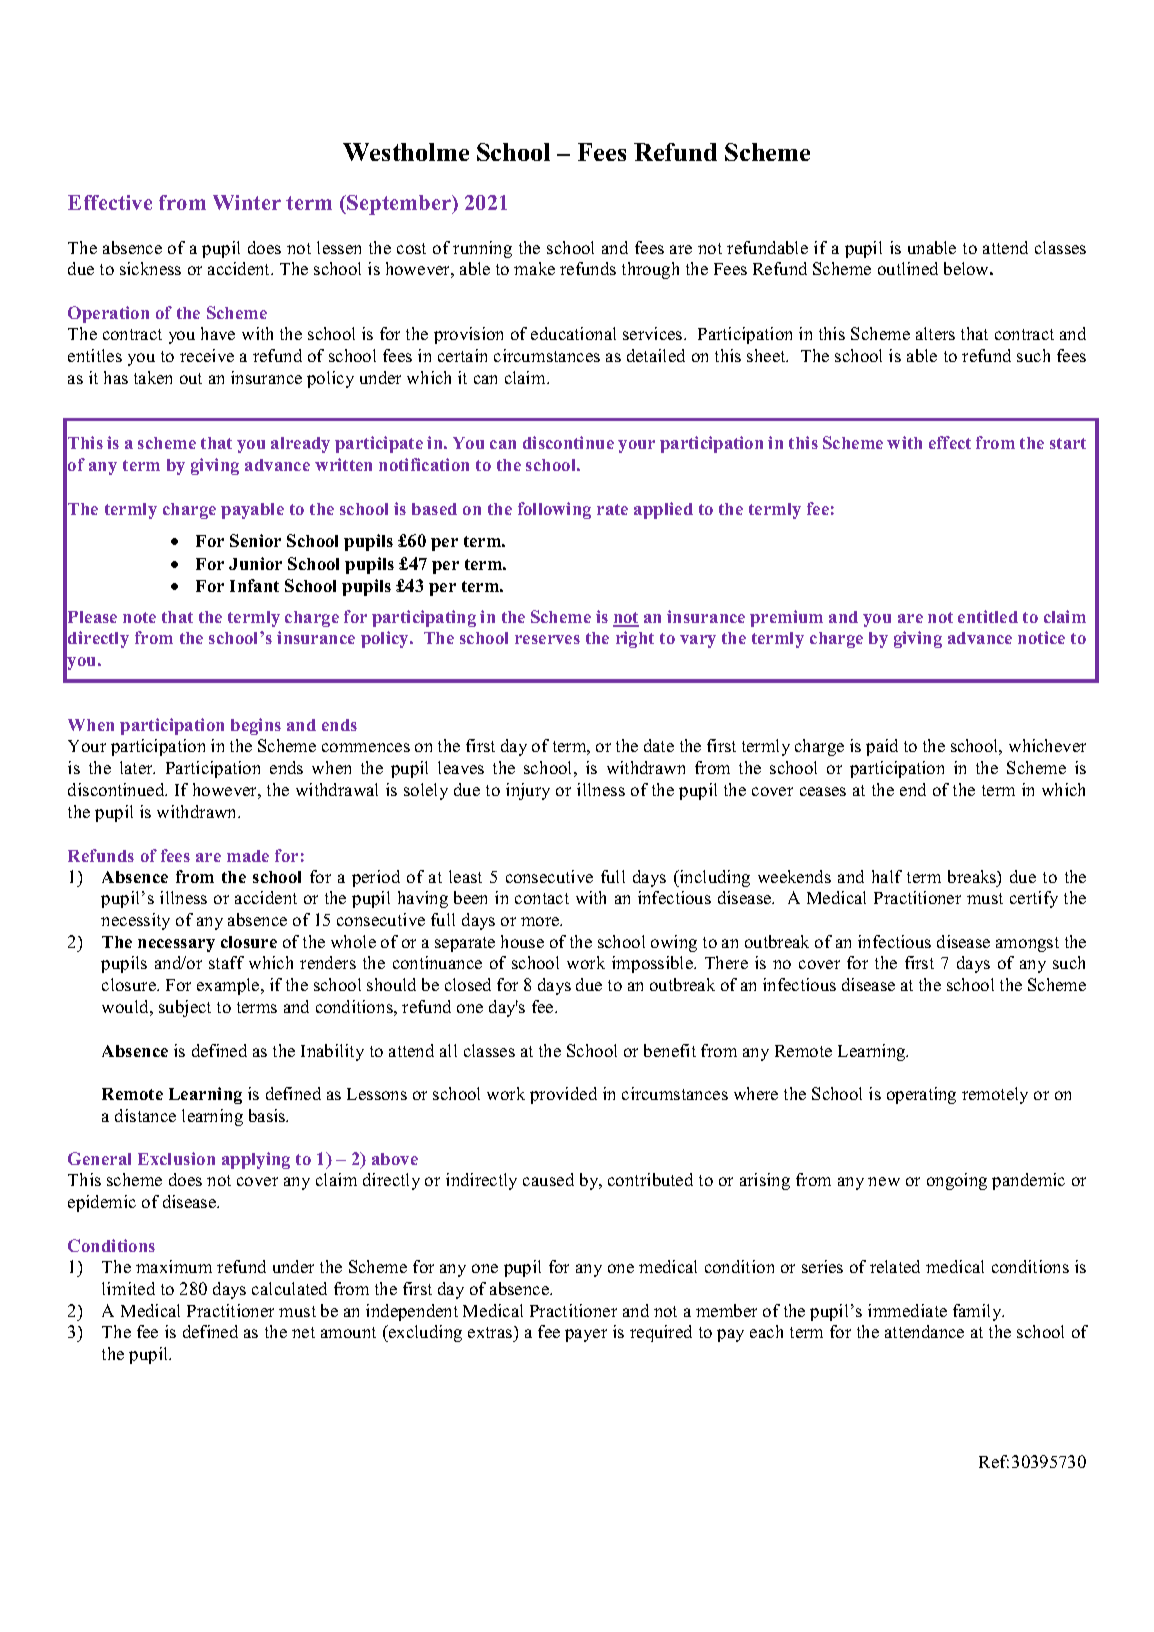 This screenshot has width=1154, height=1632. Describe the element at coordinates (254, 585) in the screenshot. I see `Infant` at that location.
